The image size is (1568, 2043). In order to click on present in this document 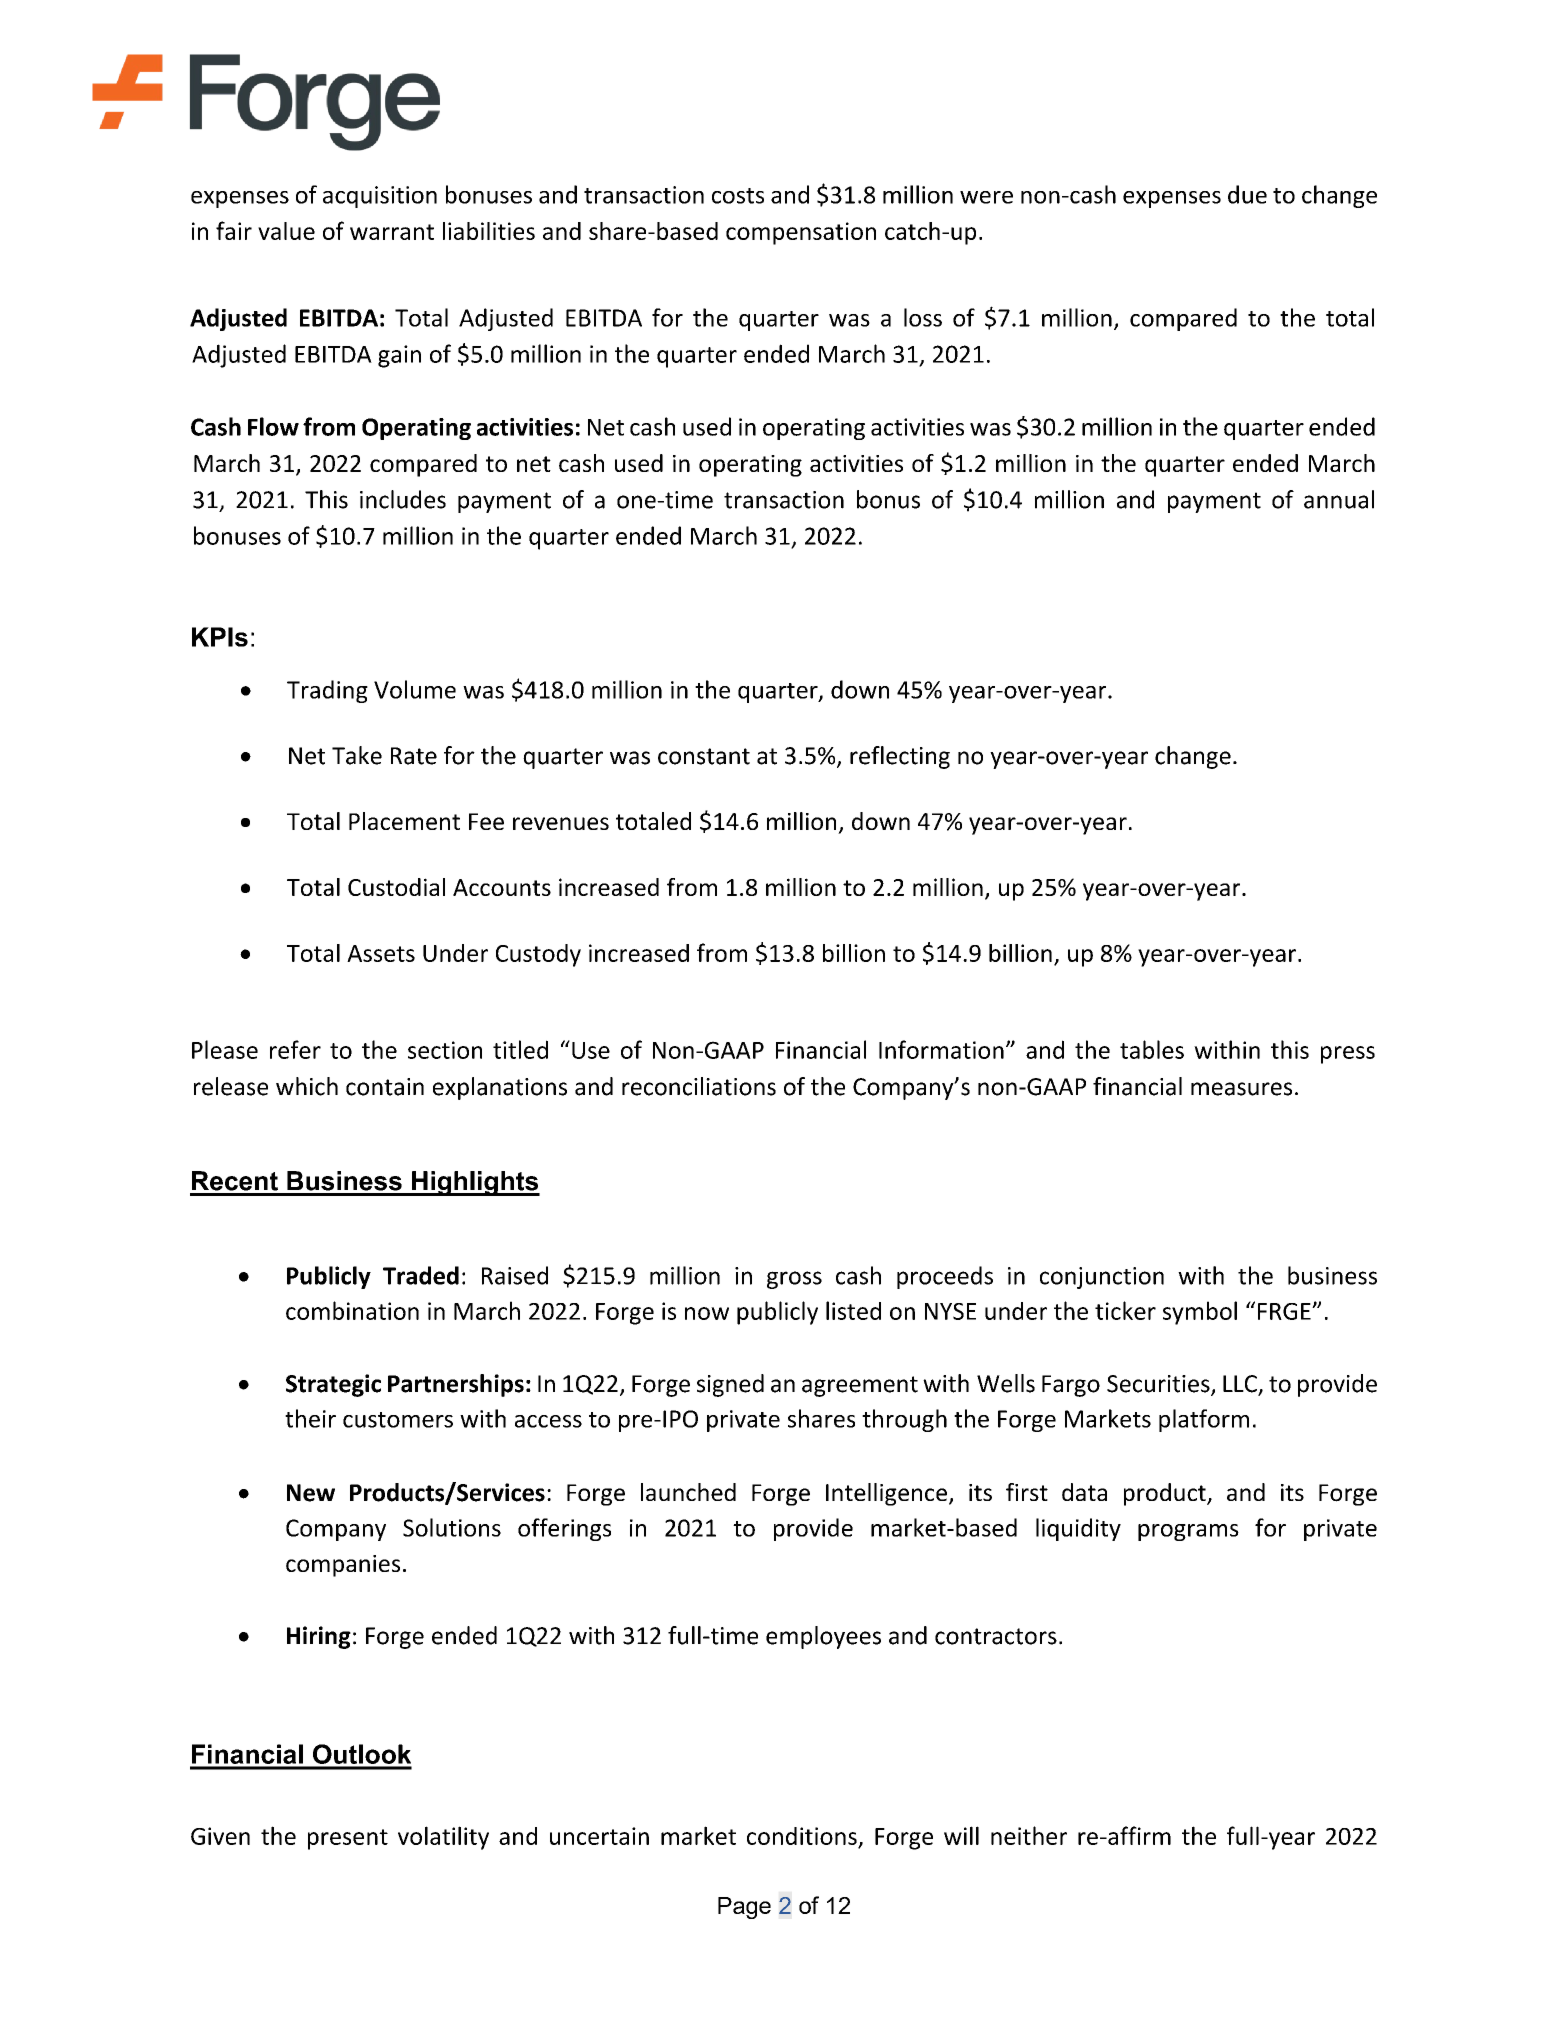, I will do `click(348, 1839)`.
